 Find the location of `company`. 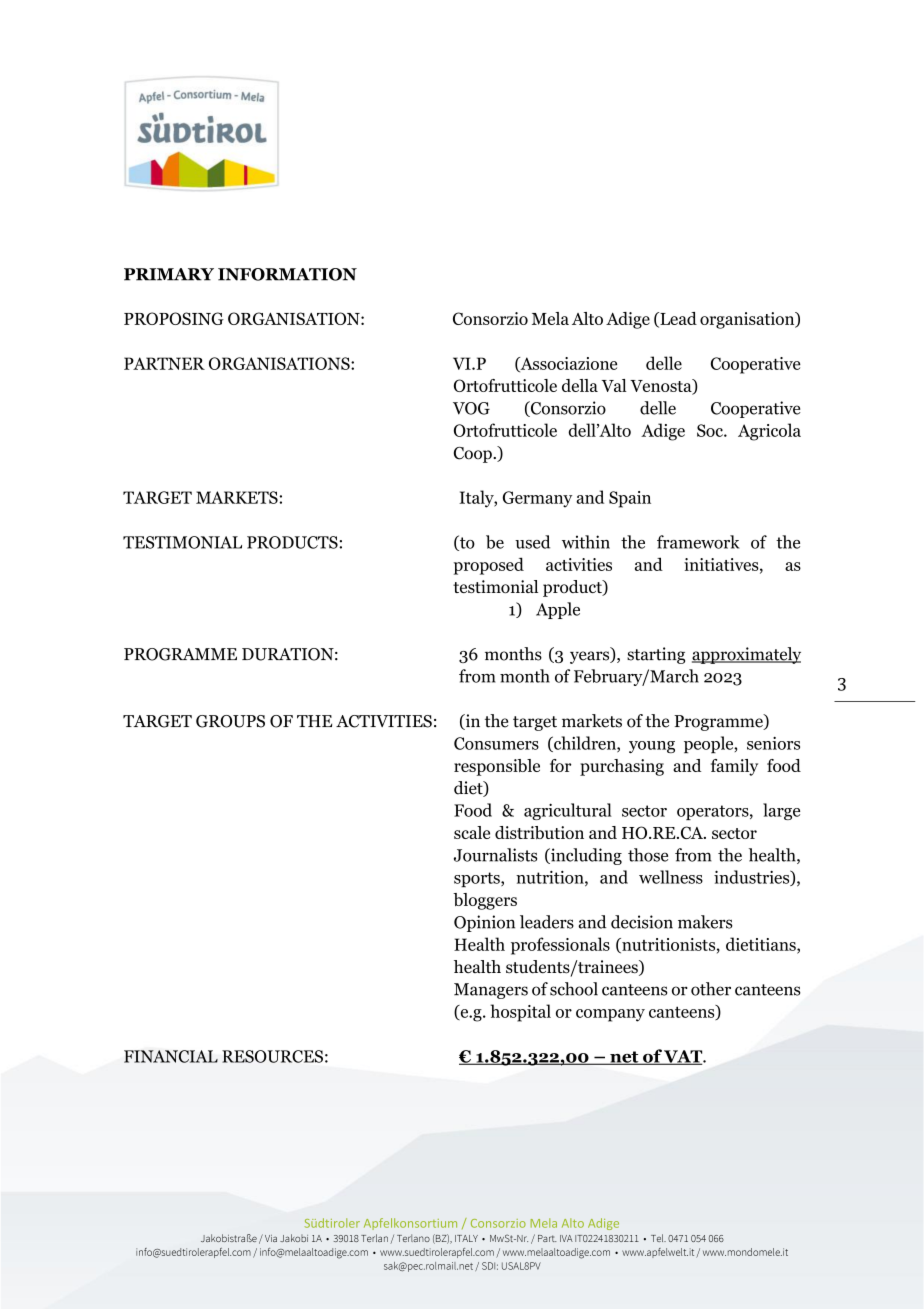

company is located at coordinates (610, 1015).
